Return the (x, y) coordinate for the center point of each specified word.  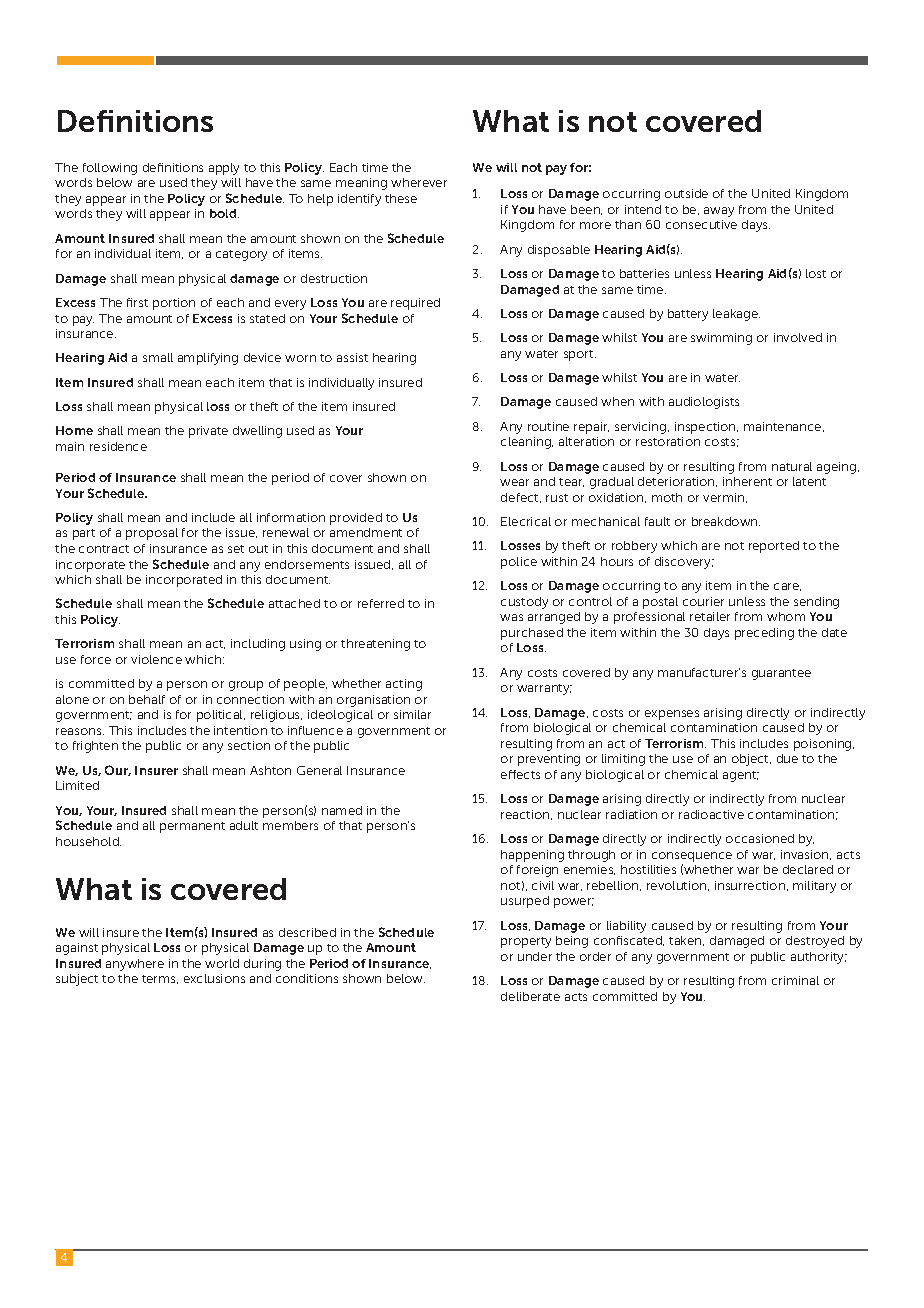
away (719, 212)
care (787, 587)
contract (104, 549)
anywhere (135, 965)
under (535, 956)
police (519, 563)
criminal (795, 980)
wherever (419, 182)
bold (224, 213)
